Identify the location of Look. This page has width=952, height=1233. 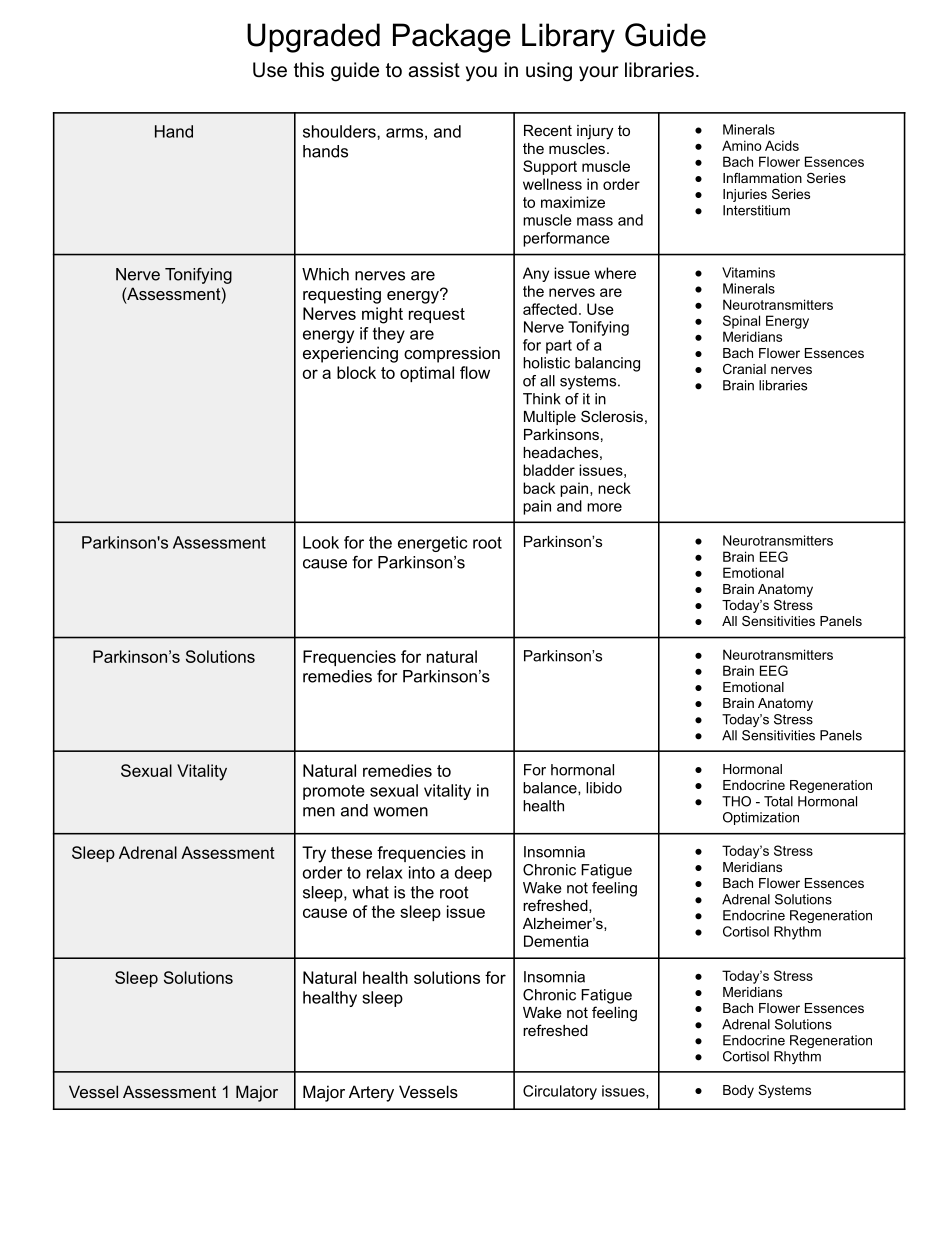
(321, 542).
